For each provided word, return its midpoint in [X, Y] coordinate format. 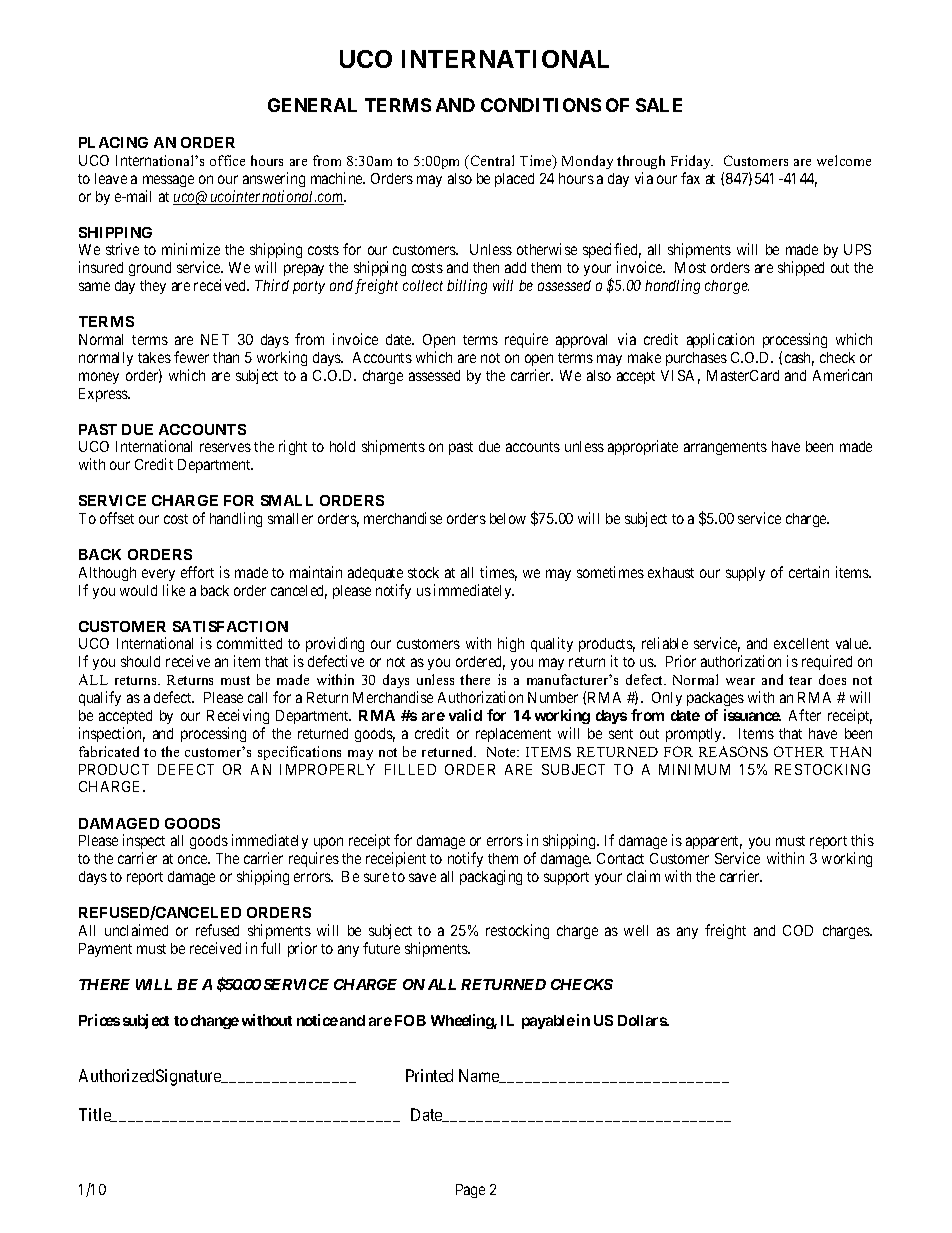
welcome [844, 160]
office [227, 160]
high [511, 644]
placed [514, 180]
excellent [801, 643]
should [140, 661]
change [215, 1022]
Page [470, 1191]
